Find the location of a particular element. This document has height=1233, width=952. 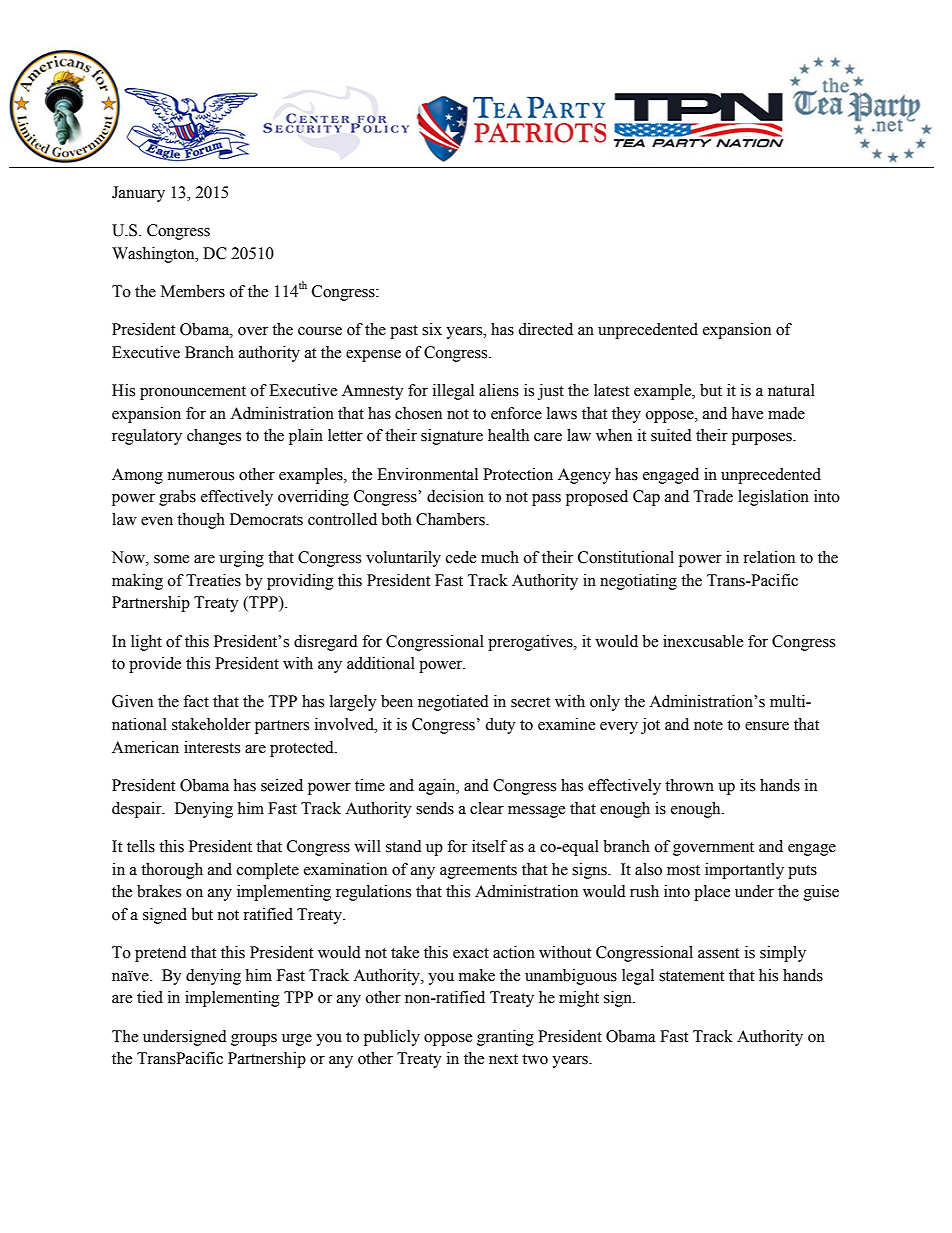

Washington is located at coordinates (154, 255).
